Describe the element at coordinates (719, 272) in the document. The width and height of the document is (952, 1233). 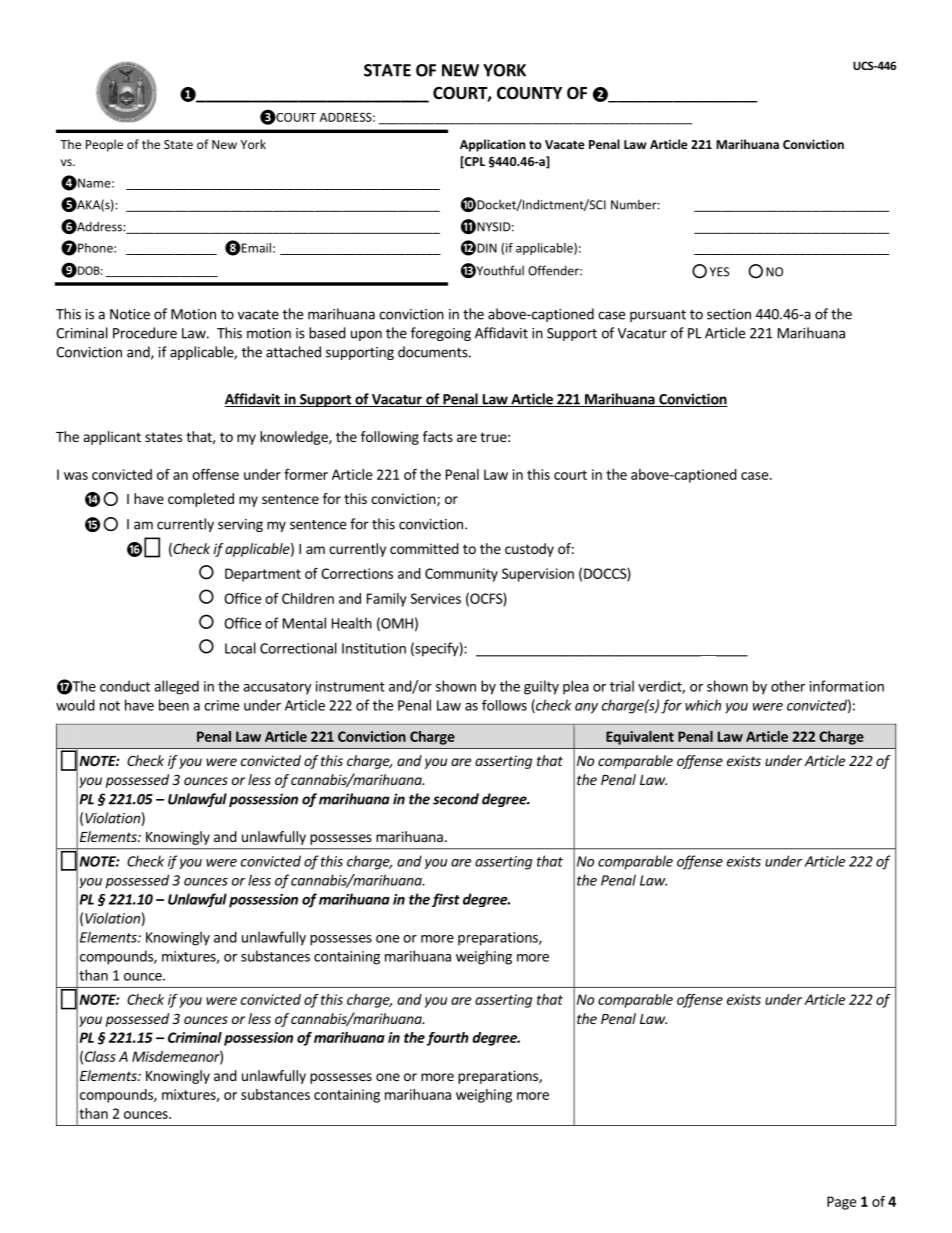
I see `YES` at that location.
